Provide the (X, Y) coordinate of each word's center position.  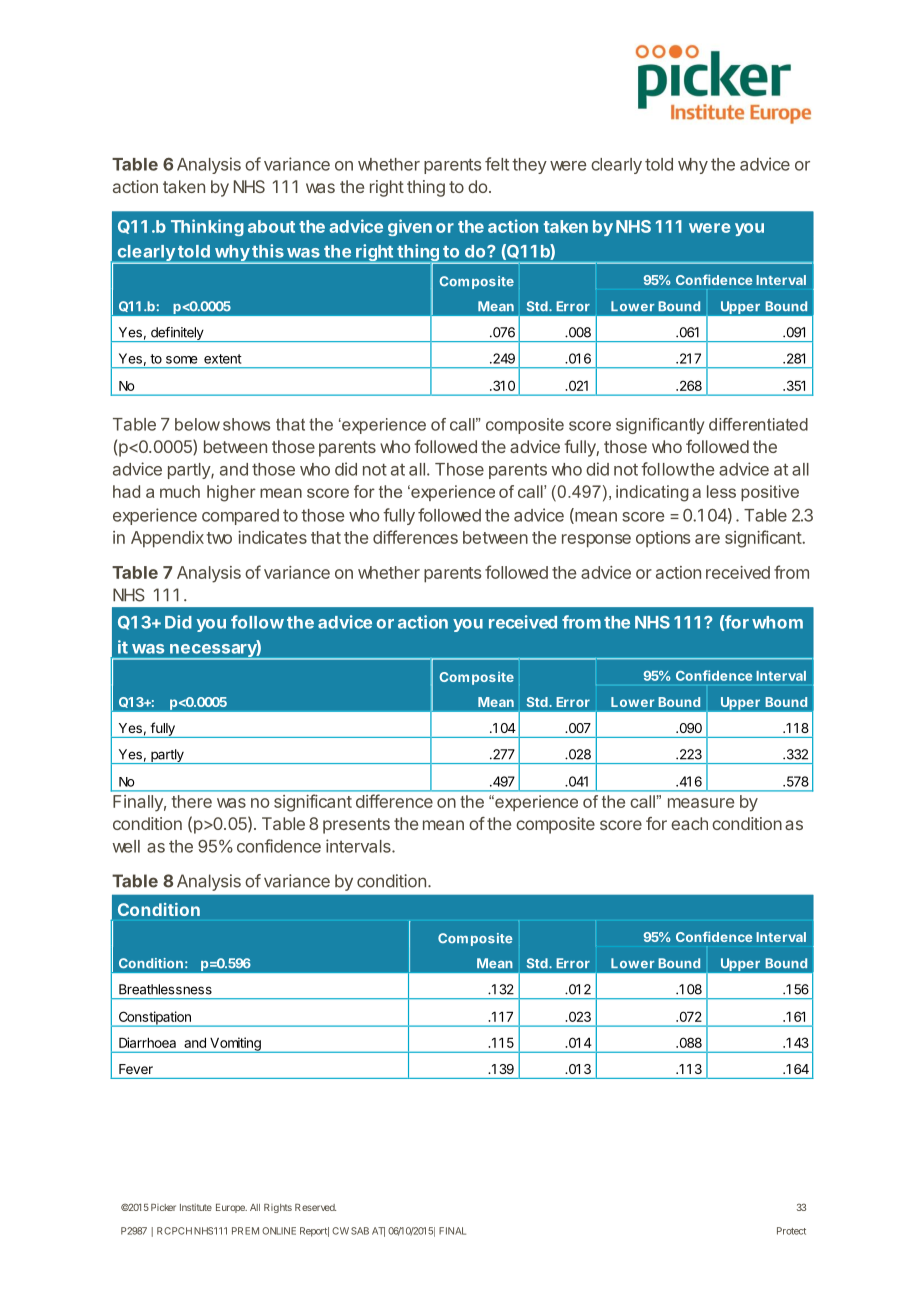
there (192, 801)
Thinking (207, 227)
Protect (791, 1231)
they (529, 166)
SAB (360, 1231)
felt (497, 164)
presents (356, 826)
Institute (196, 1207)
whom (777, 622)
